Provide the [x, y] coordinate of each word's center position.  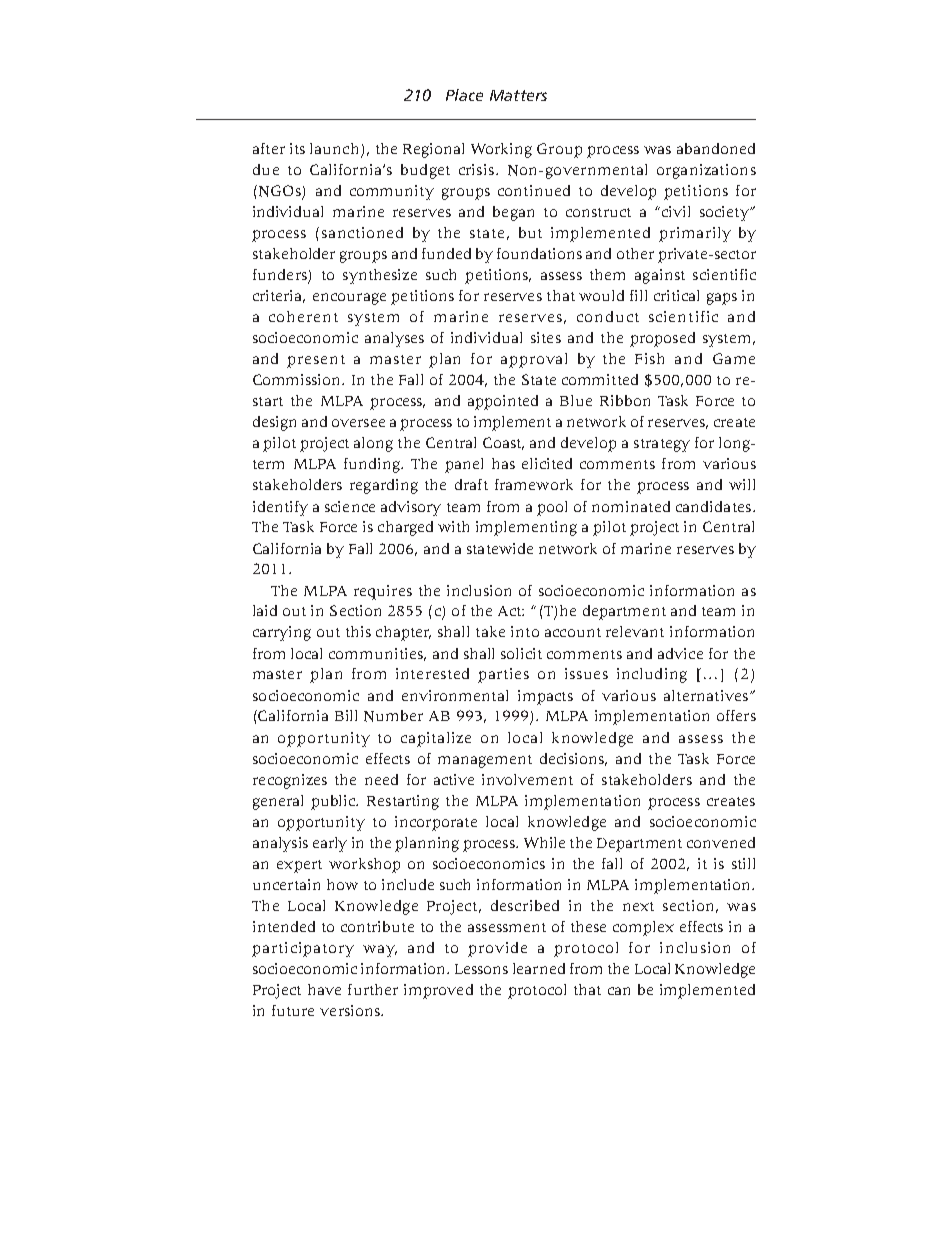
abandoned [716, 148]
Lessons [481, 969]
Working [501, 150]
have [324, 989]
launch [336, 150]
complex [643, 928]
